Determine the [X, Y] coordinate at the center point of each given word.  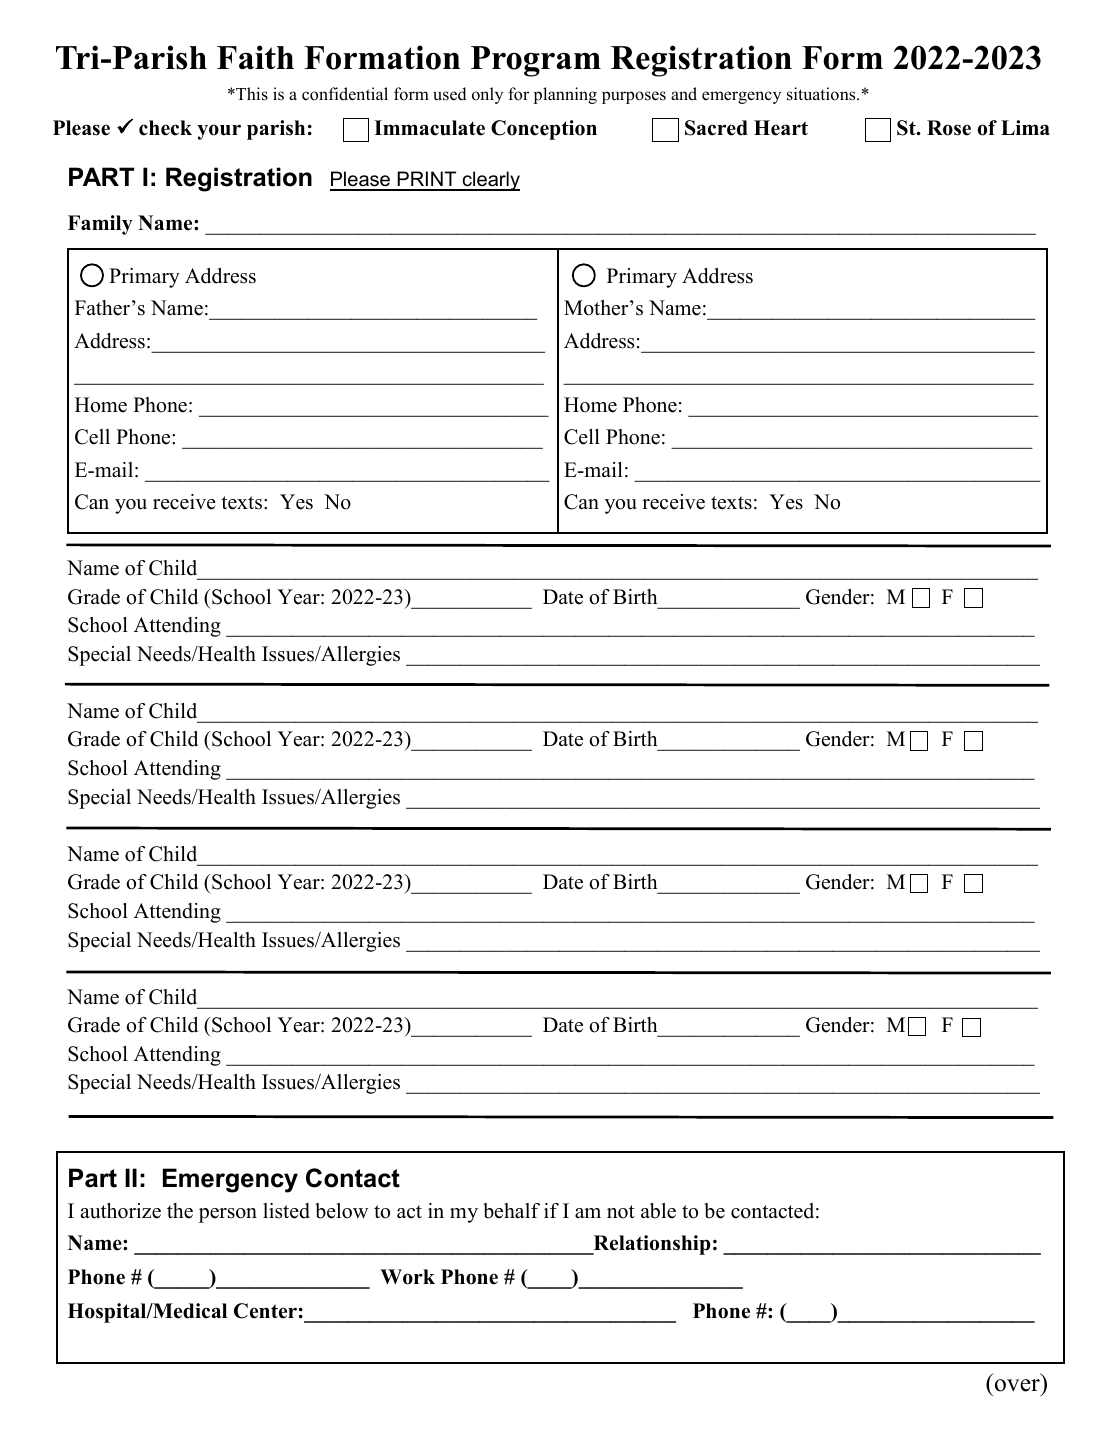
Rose [949, 128]
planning [565, 95]
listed [286, 1211]
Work [407, 1277]
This [251, 94]
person [228, 1215]
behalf [511, 1211]
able [658, 1211]
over [1017, 1385]
